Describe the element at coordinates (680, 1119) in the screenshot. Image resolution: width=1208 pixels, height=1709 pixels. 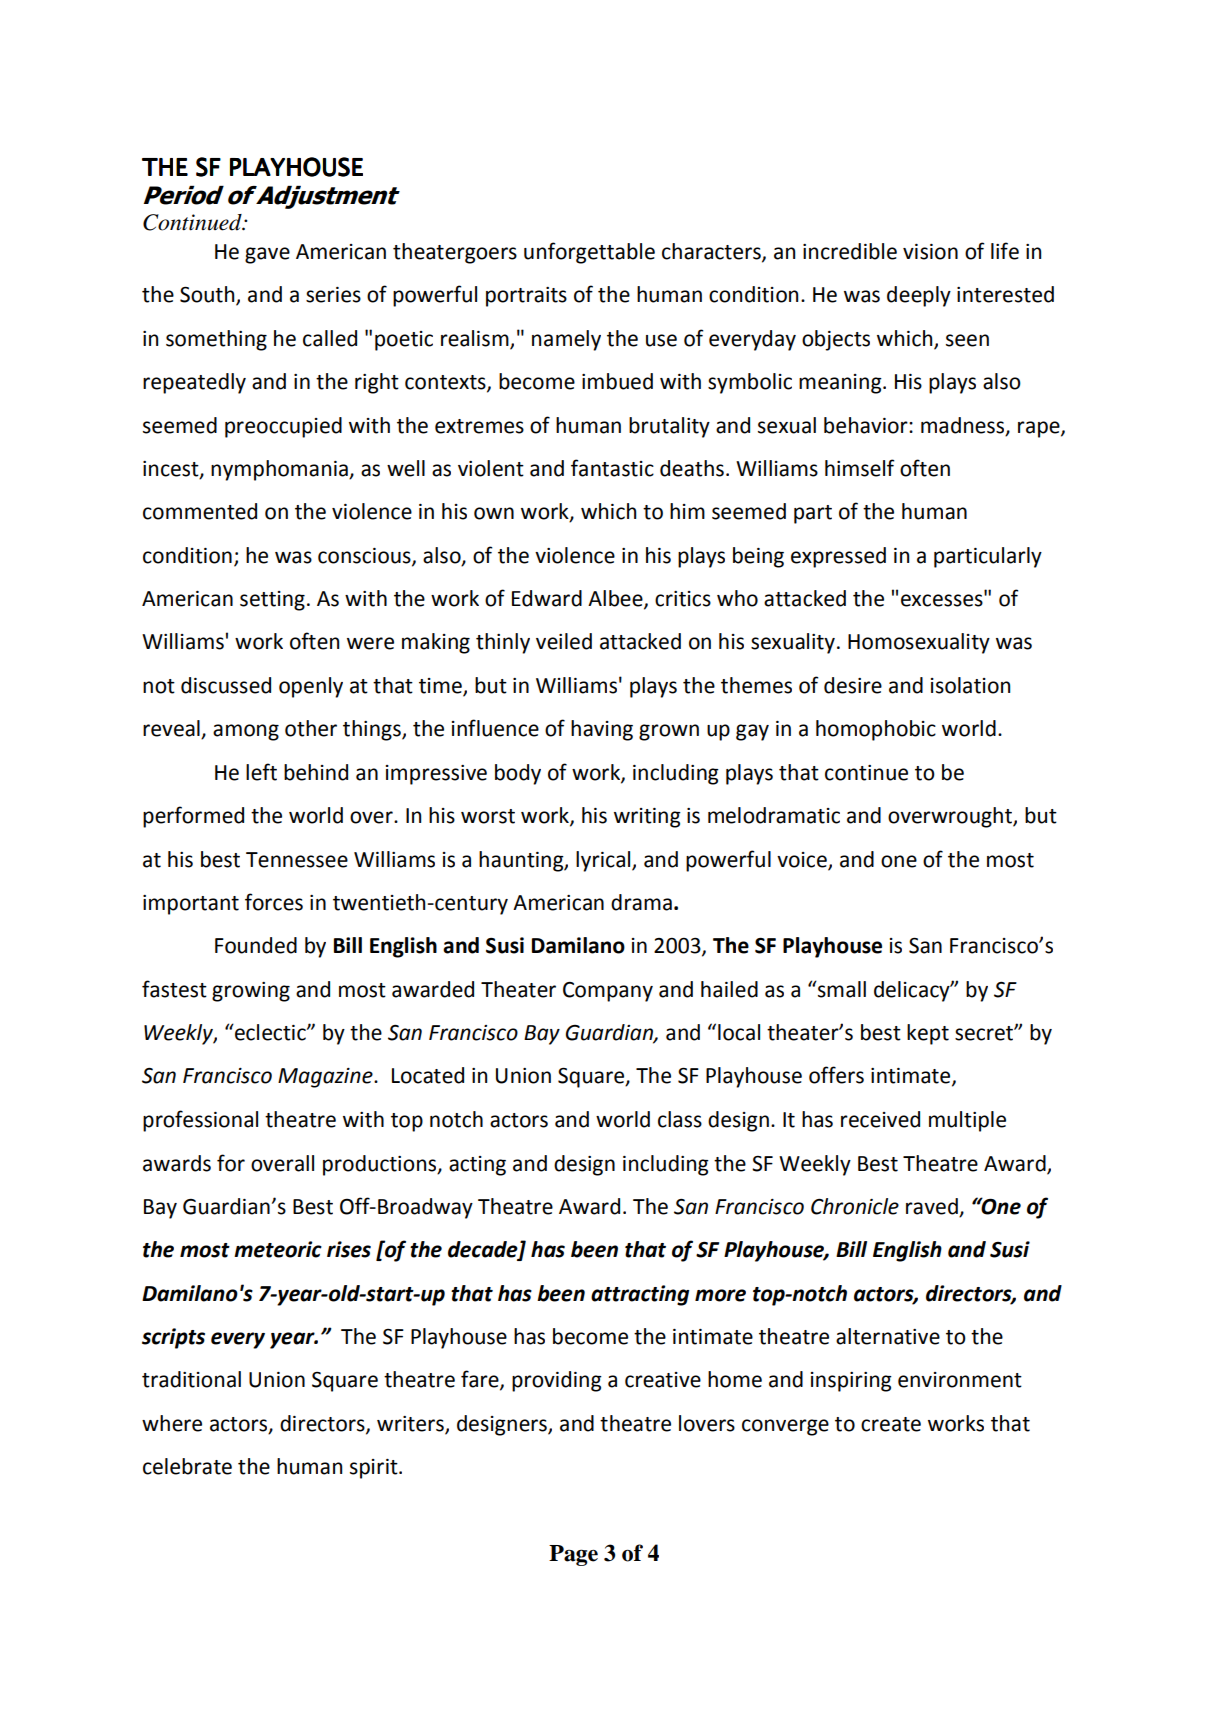
I see `class` at that location.
